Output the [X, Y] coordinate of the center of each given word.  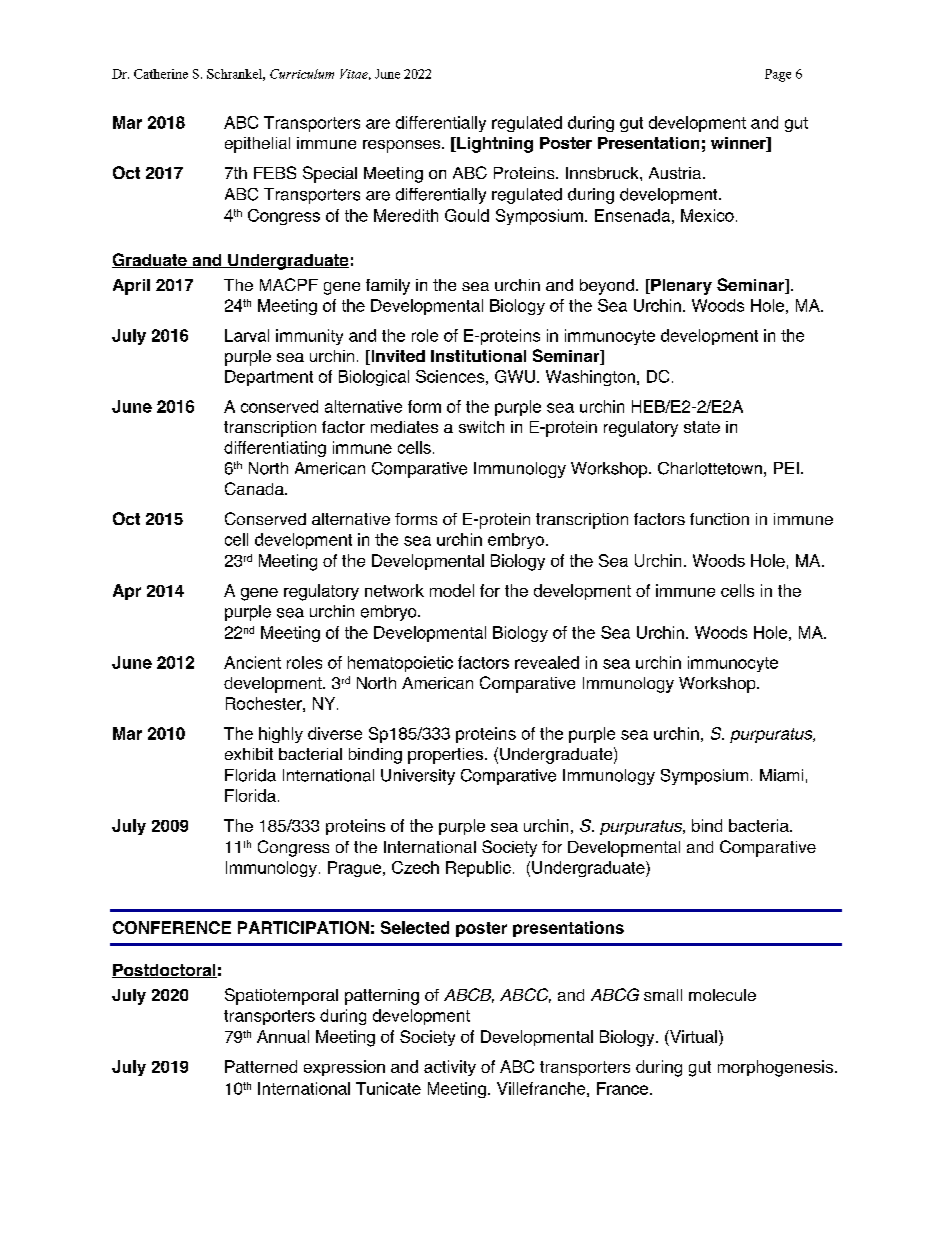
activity [450, 1068]
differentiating [275, 449]
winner [739, 144]
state [702, 427]
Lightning [494, 145]
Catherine [161, 74]
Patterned [261, 1066]
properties [447, 756]
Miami [781, 775]
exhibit [249, 754]
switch [481, 427]
